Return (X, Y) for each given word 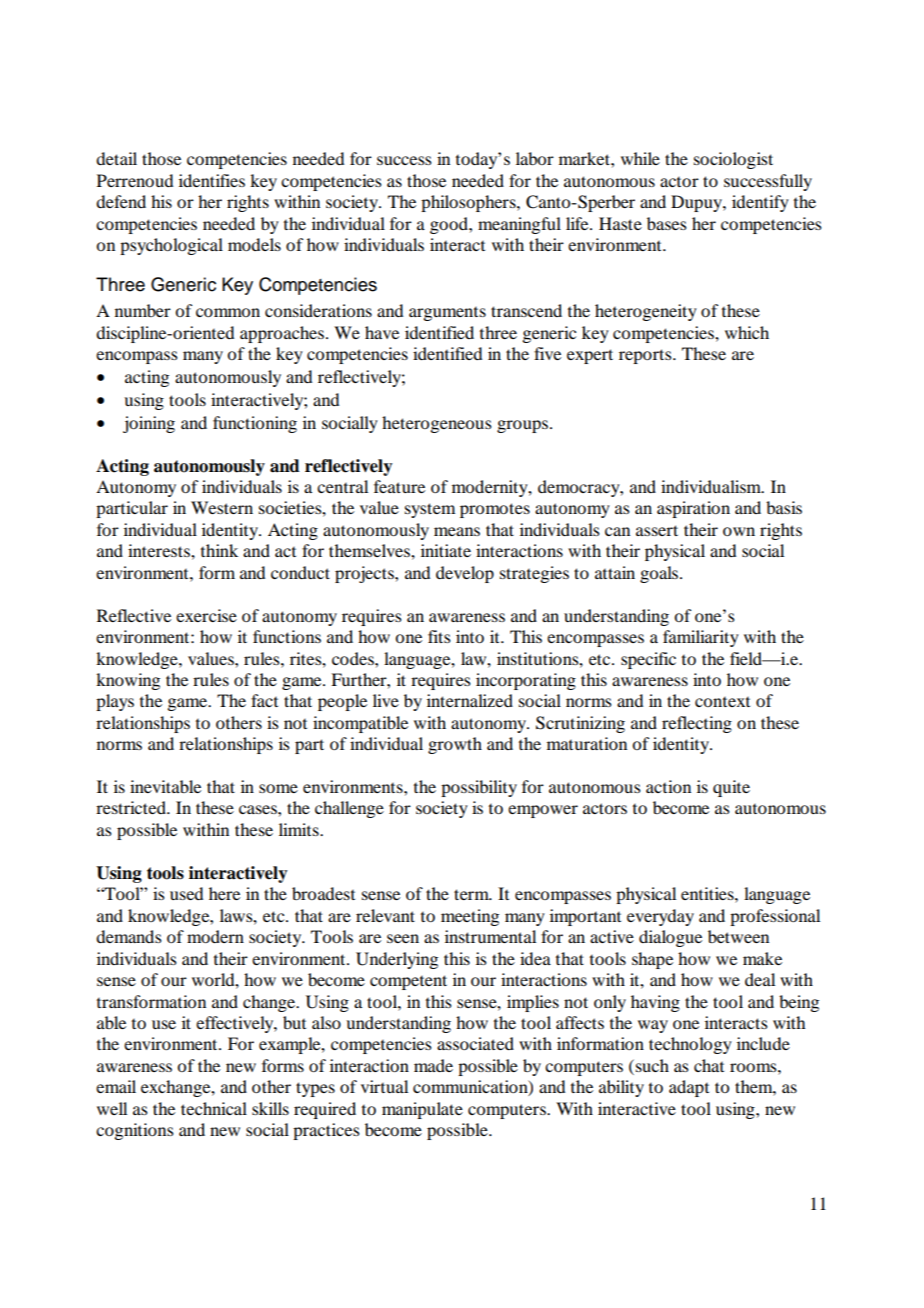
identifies (212, 180)
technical (214, 1108)
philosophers (469, 203)
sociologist (733, 160)
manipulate (422, 1110)
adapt (689, 1088)
